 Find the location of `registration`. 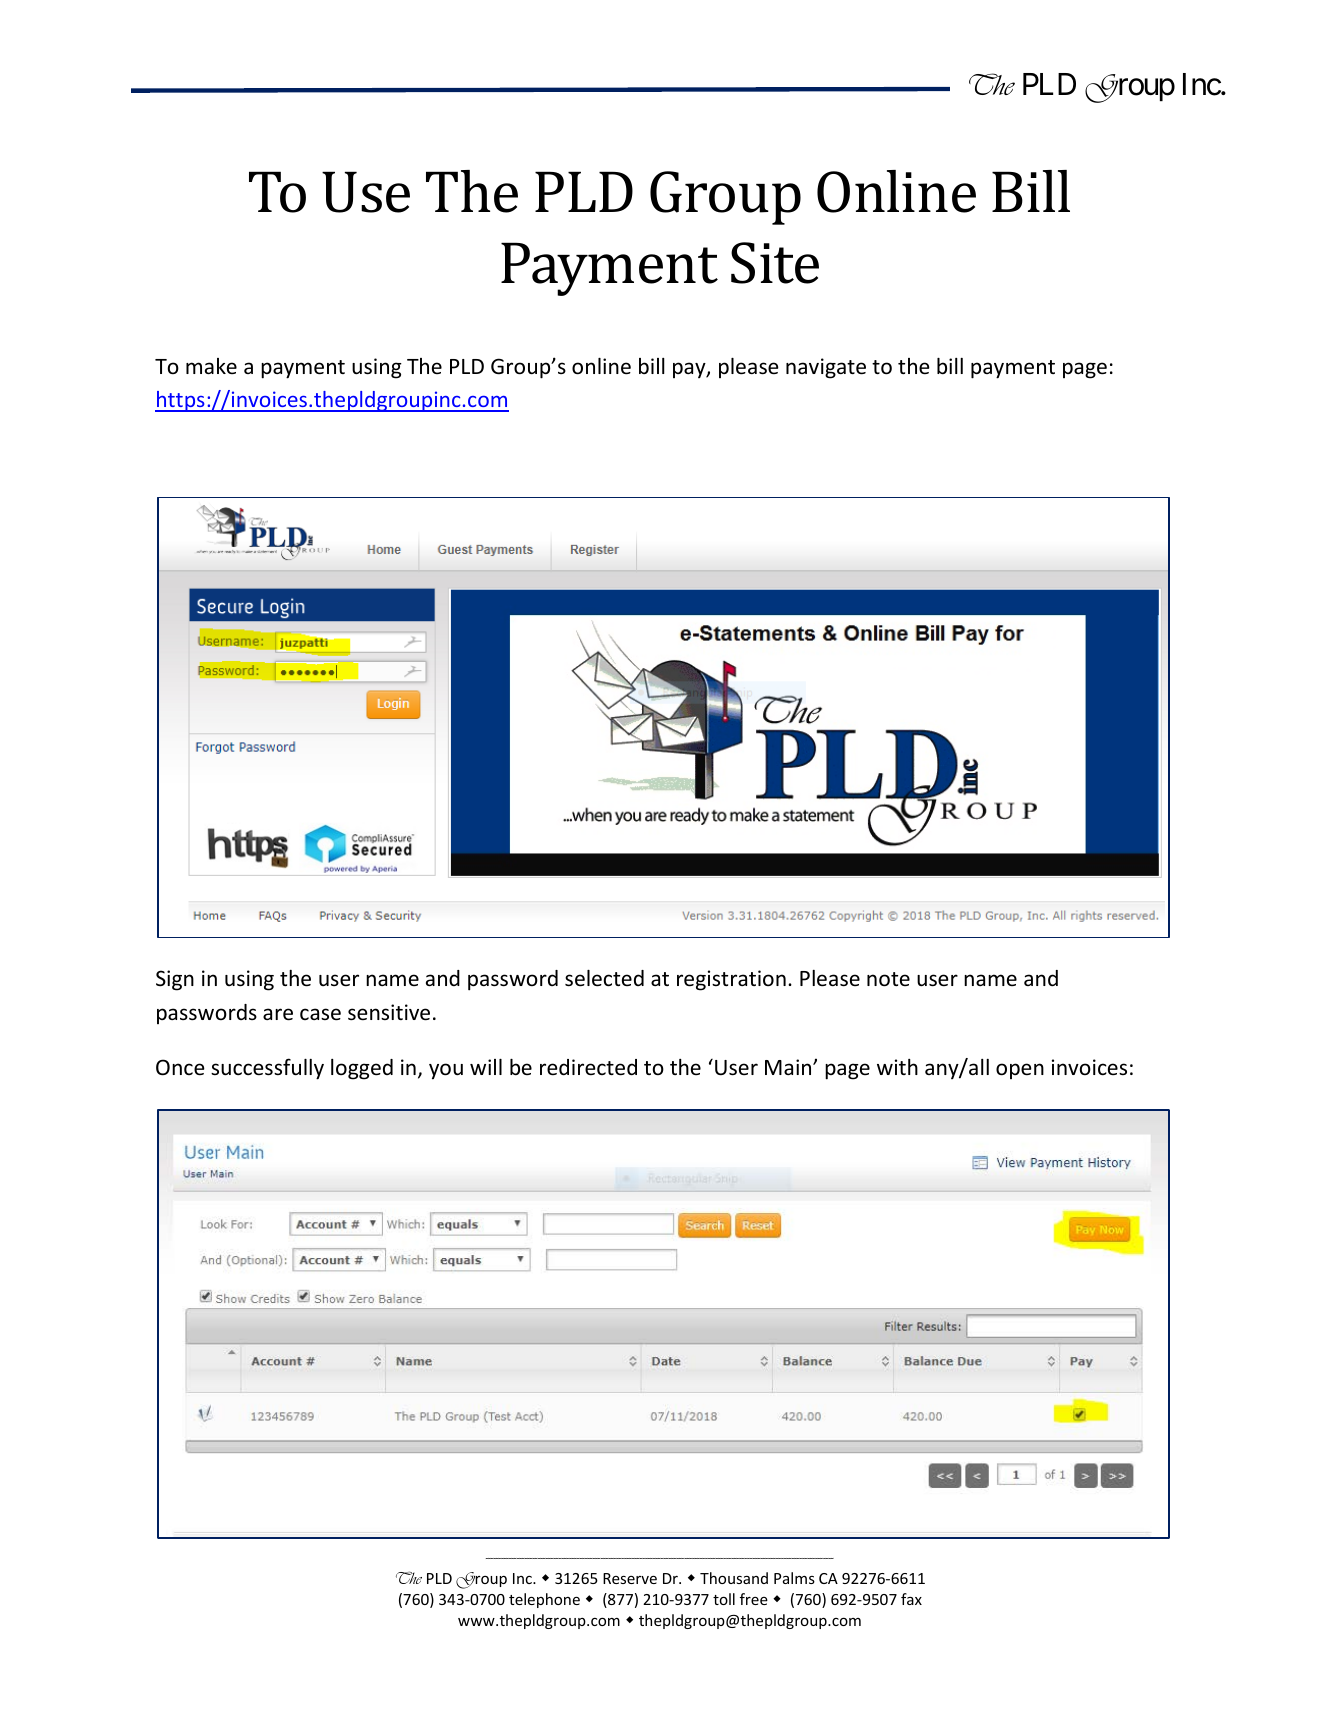

registration is located at coordinates (731, 980).
